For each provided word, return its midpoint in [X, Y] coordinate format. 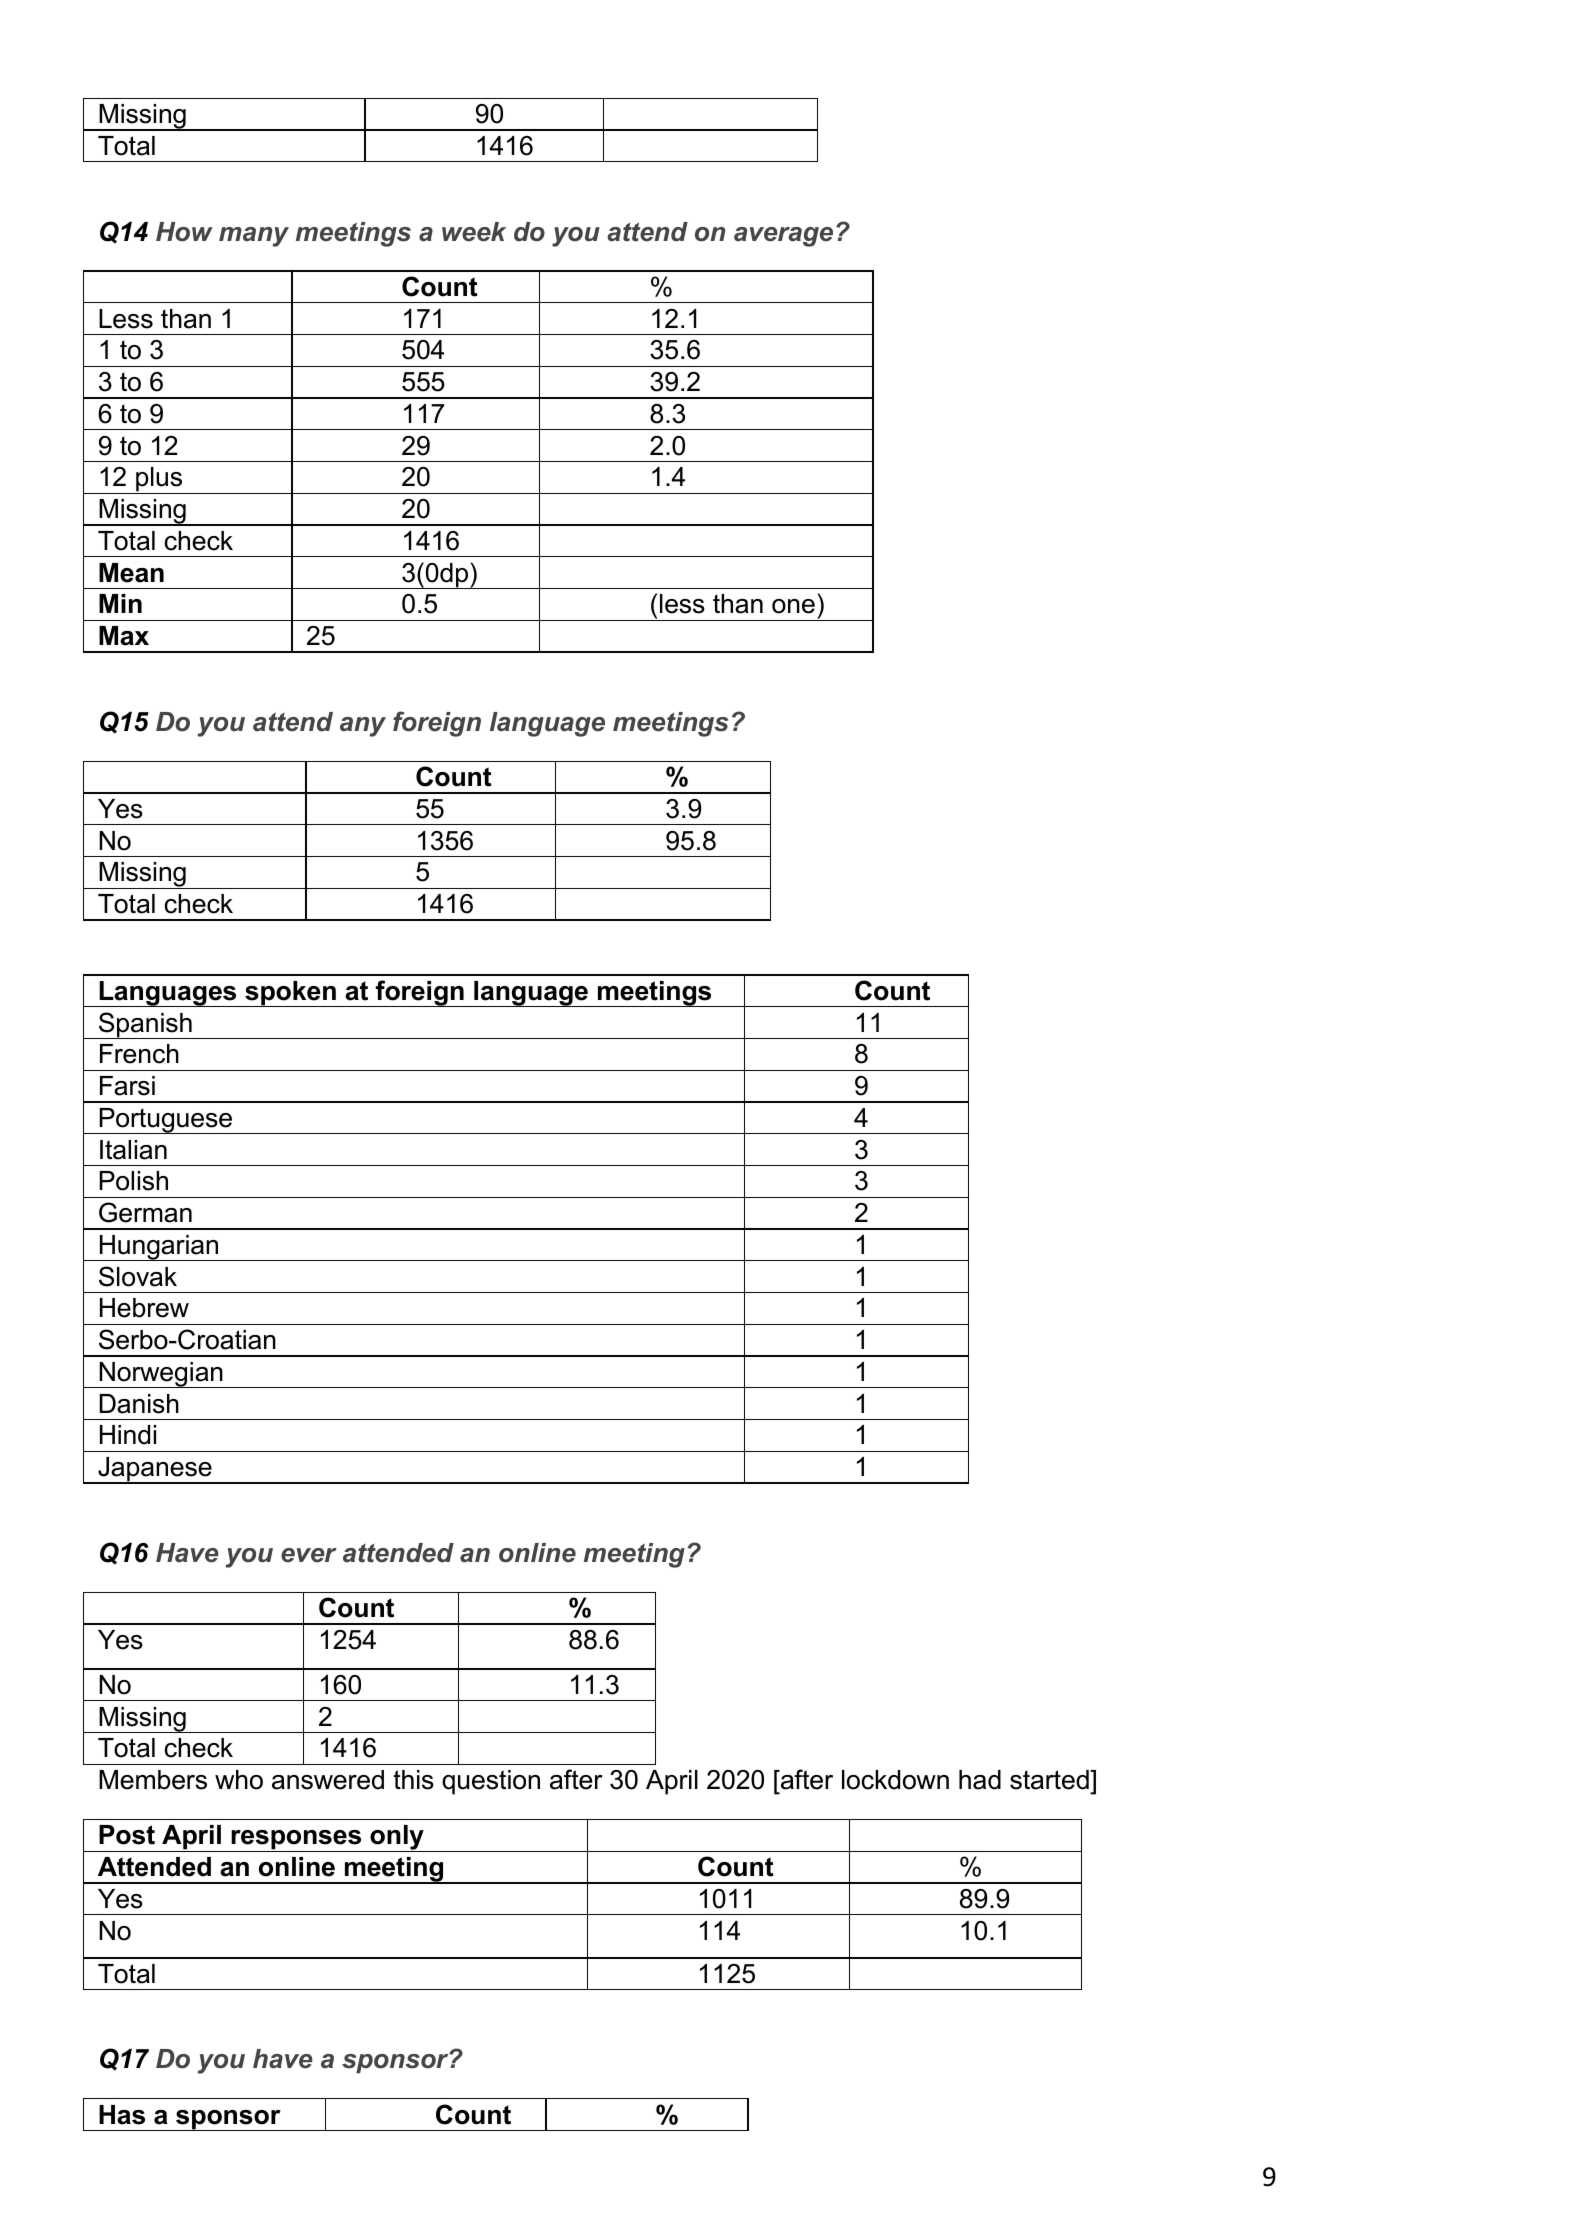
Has [122, 2115]
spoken [290, 994]
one [793, 606]
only [397, 1838]
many [254, 237]
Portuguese [166, 1121]
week [474, 232]
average [783, 237]
